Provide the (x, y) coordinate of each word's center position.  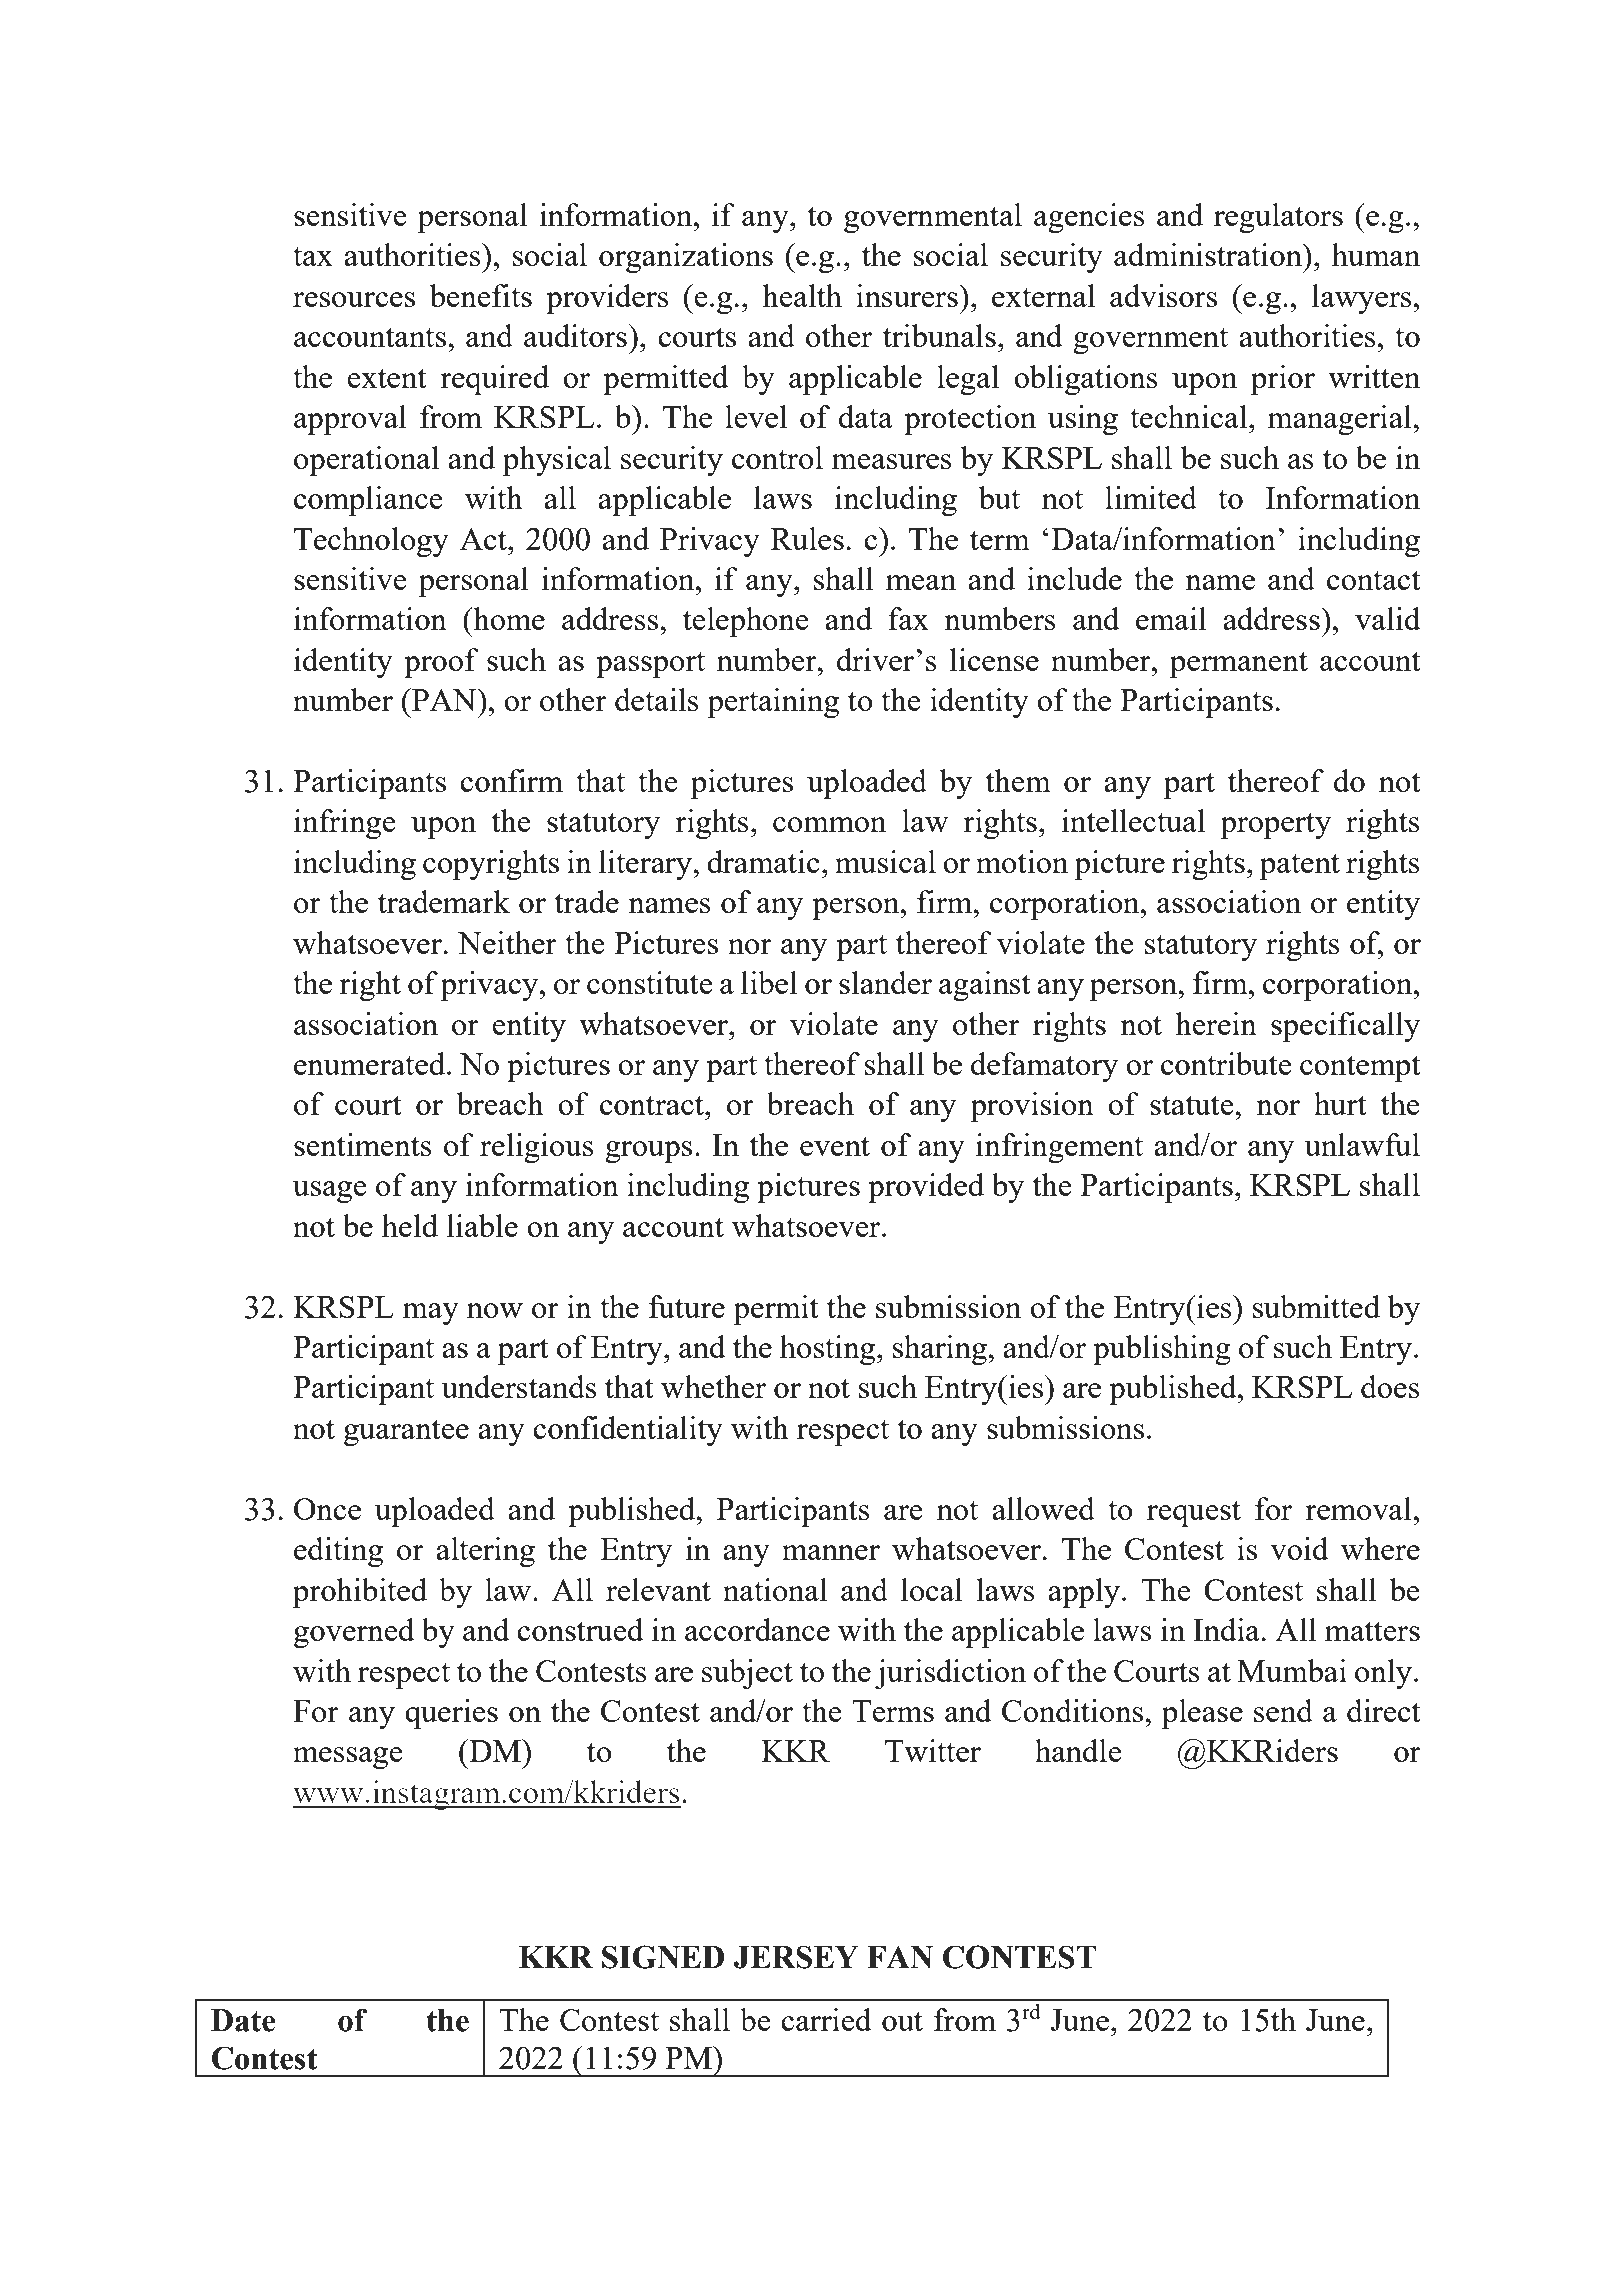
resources (354, 299)
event (835, 1146)
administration (1209, 254)
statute (1193, 1105)
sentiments (363, 1144)
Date (243, 2020)
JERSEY (796, 1957)
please (1202, 1714)
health (802, 295)
